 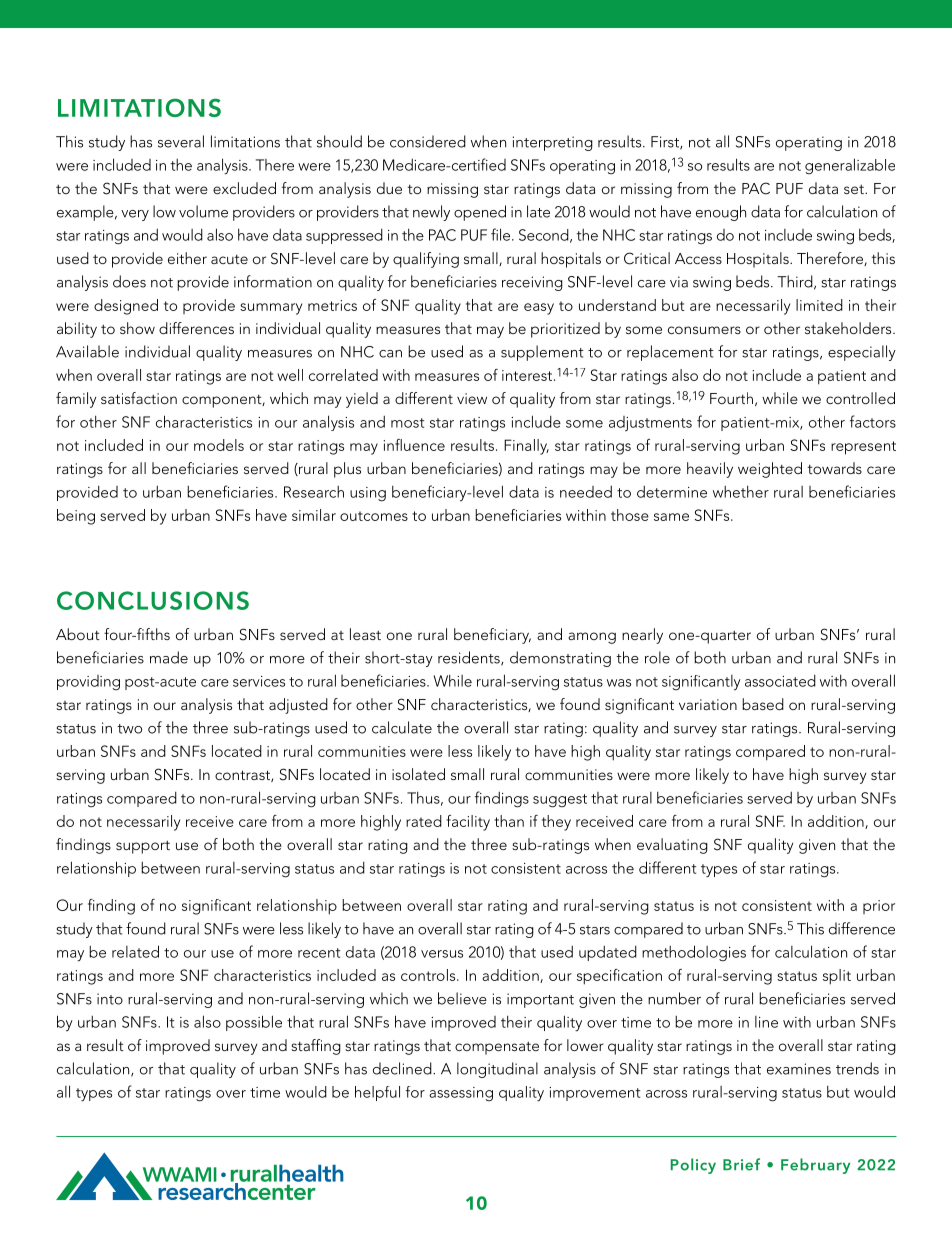 What do you see at coordinates (480, 213) in the screenshot?
I see `opened` at bounding box center [480, 213].
